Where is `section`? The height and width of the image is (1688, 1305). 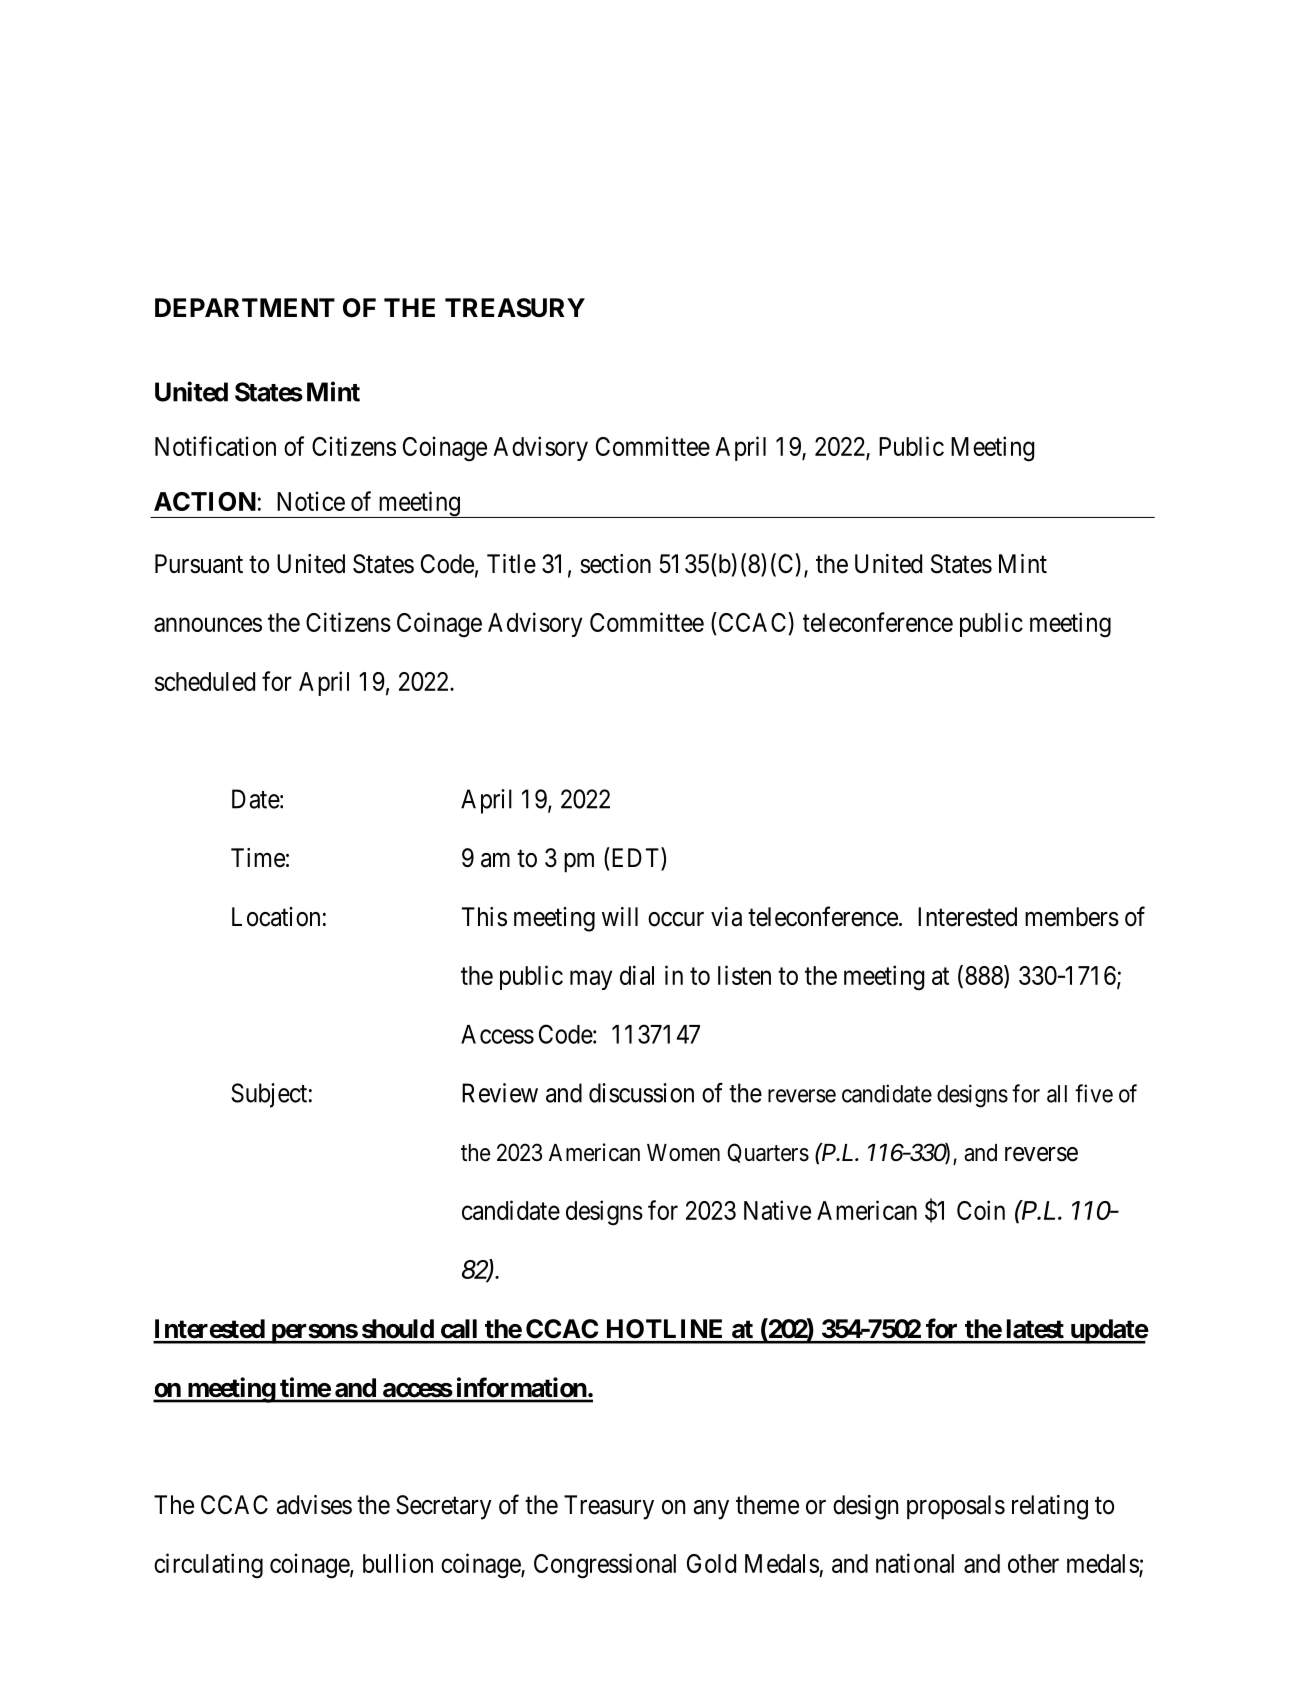 section is located at coordinates (615, 564).
